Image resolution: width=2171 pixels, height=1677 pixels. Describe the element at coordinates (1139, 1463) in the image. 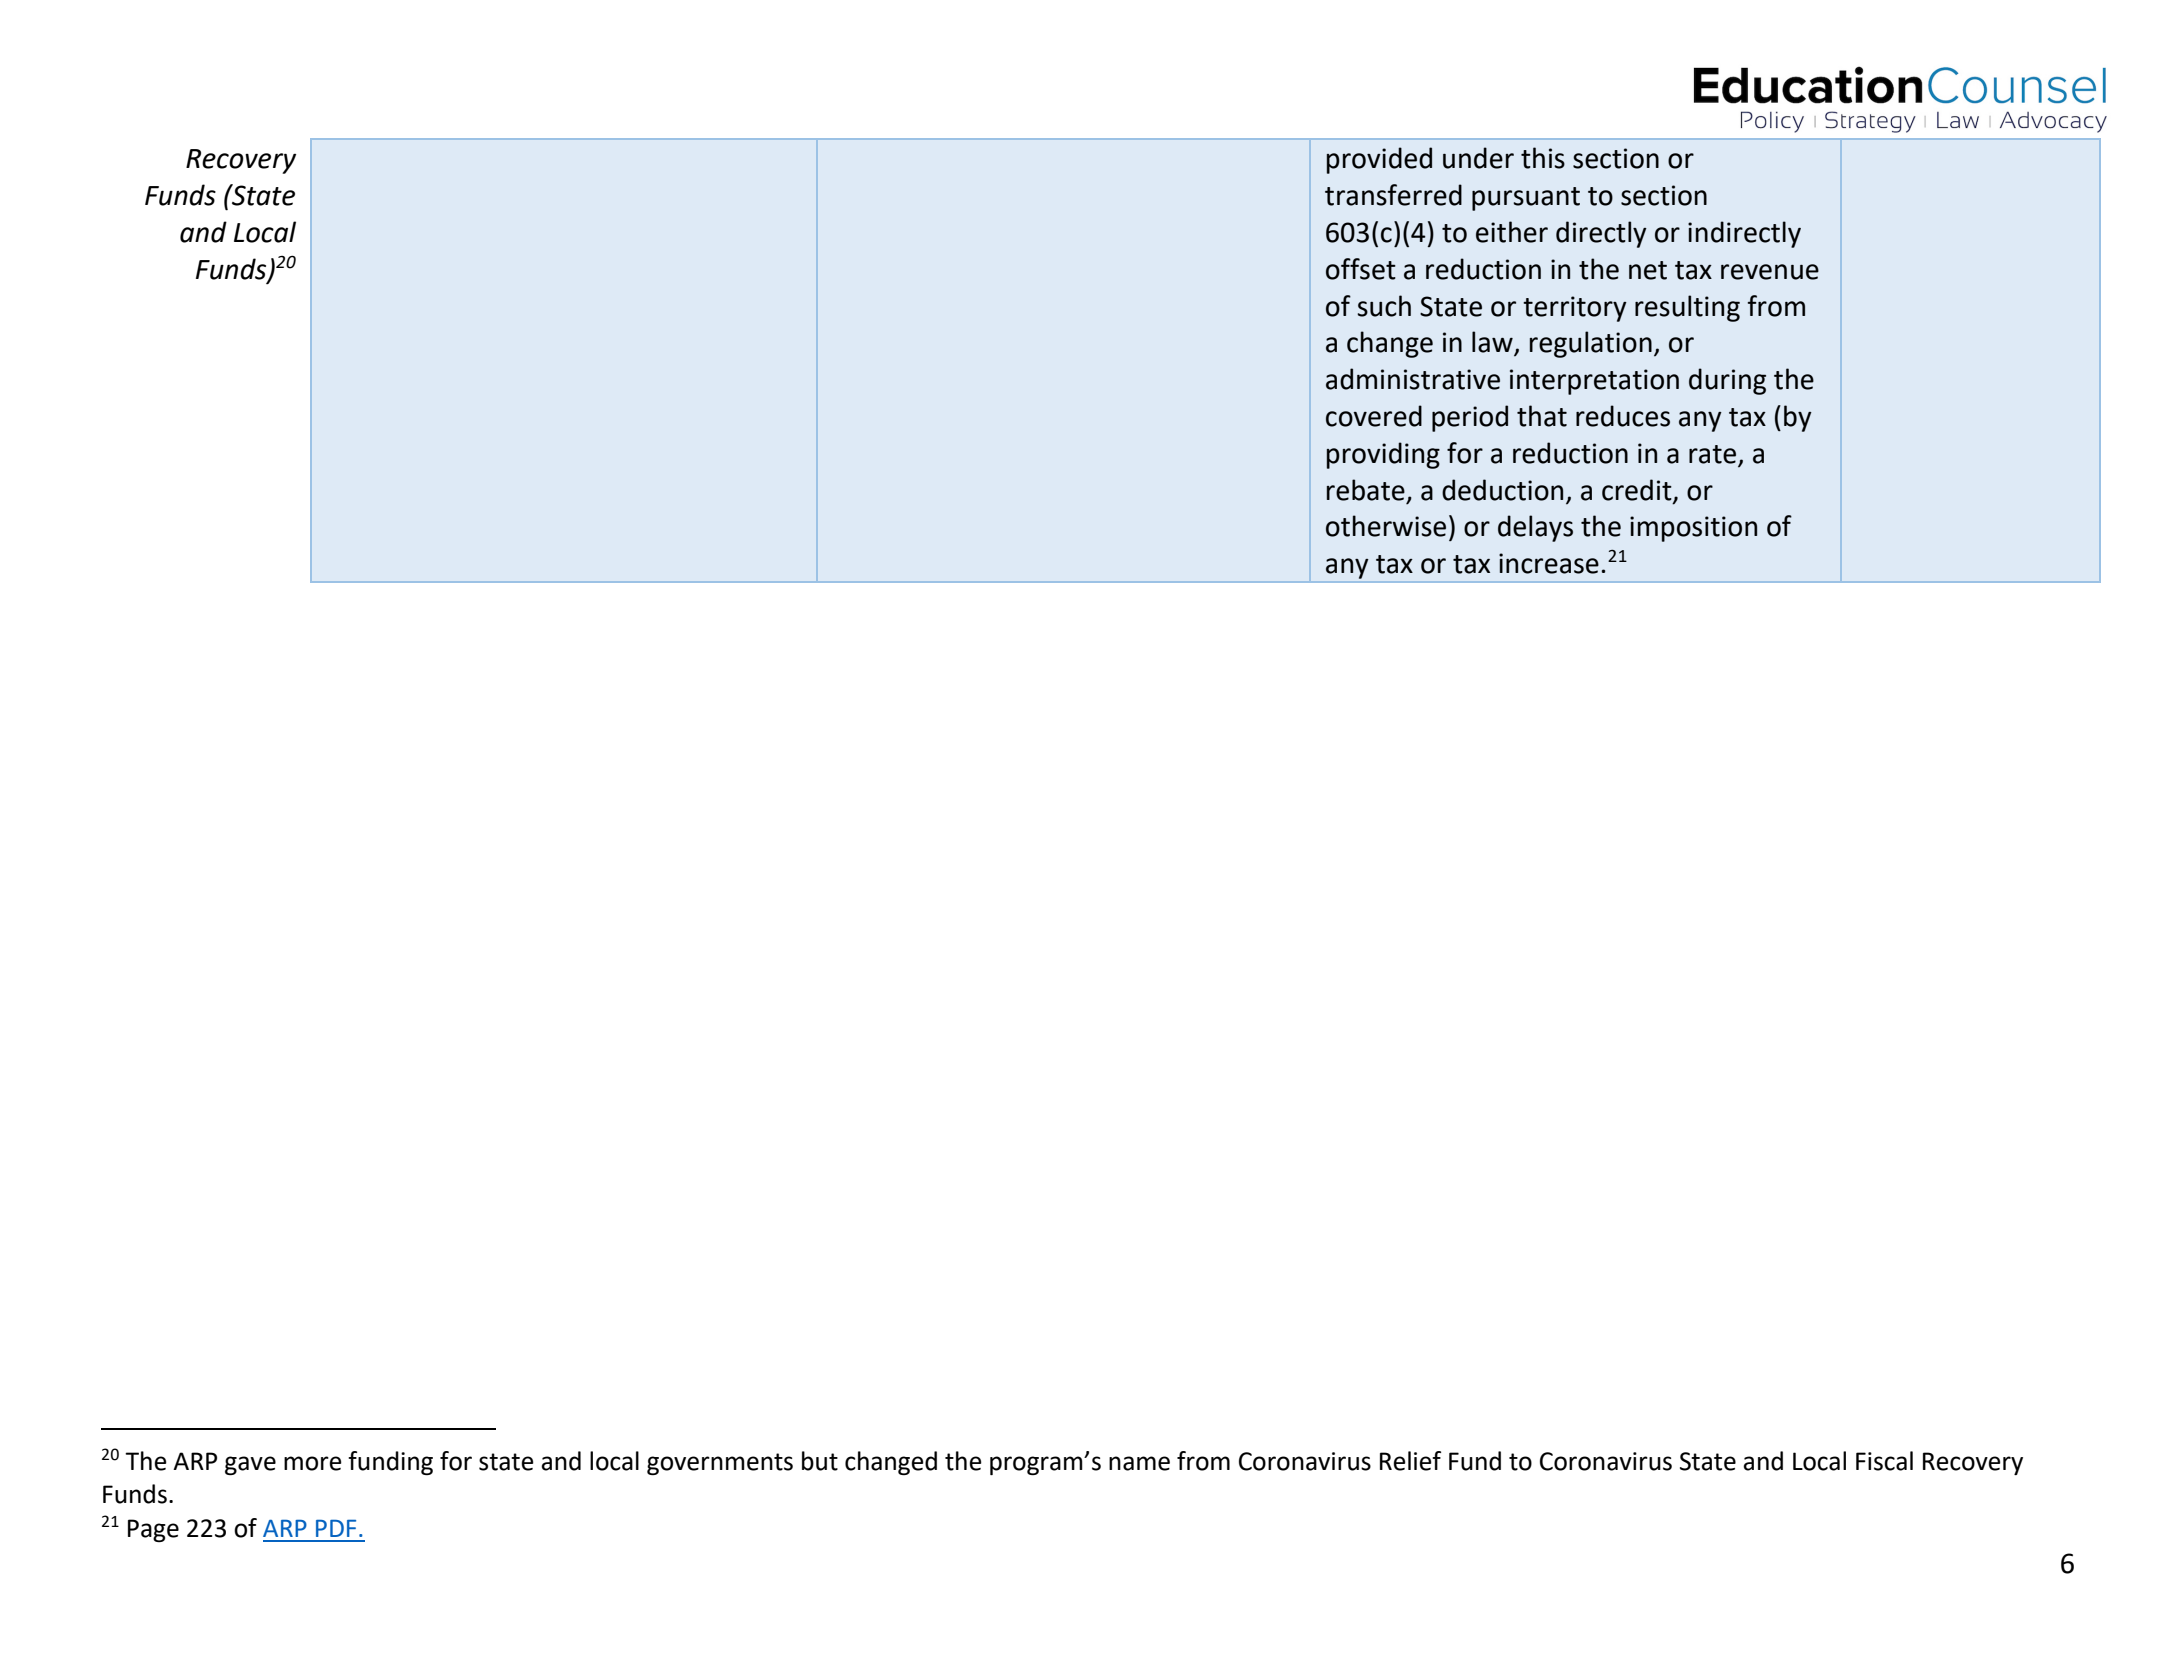

I see `name` at that location.
